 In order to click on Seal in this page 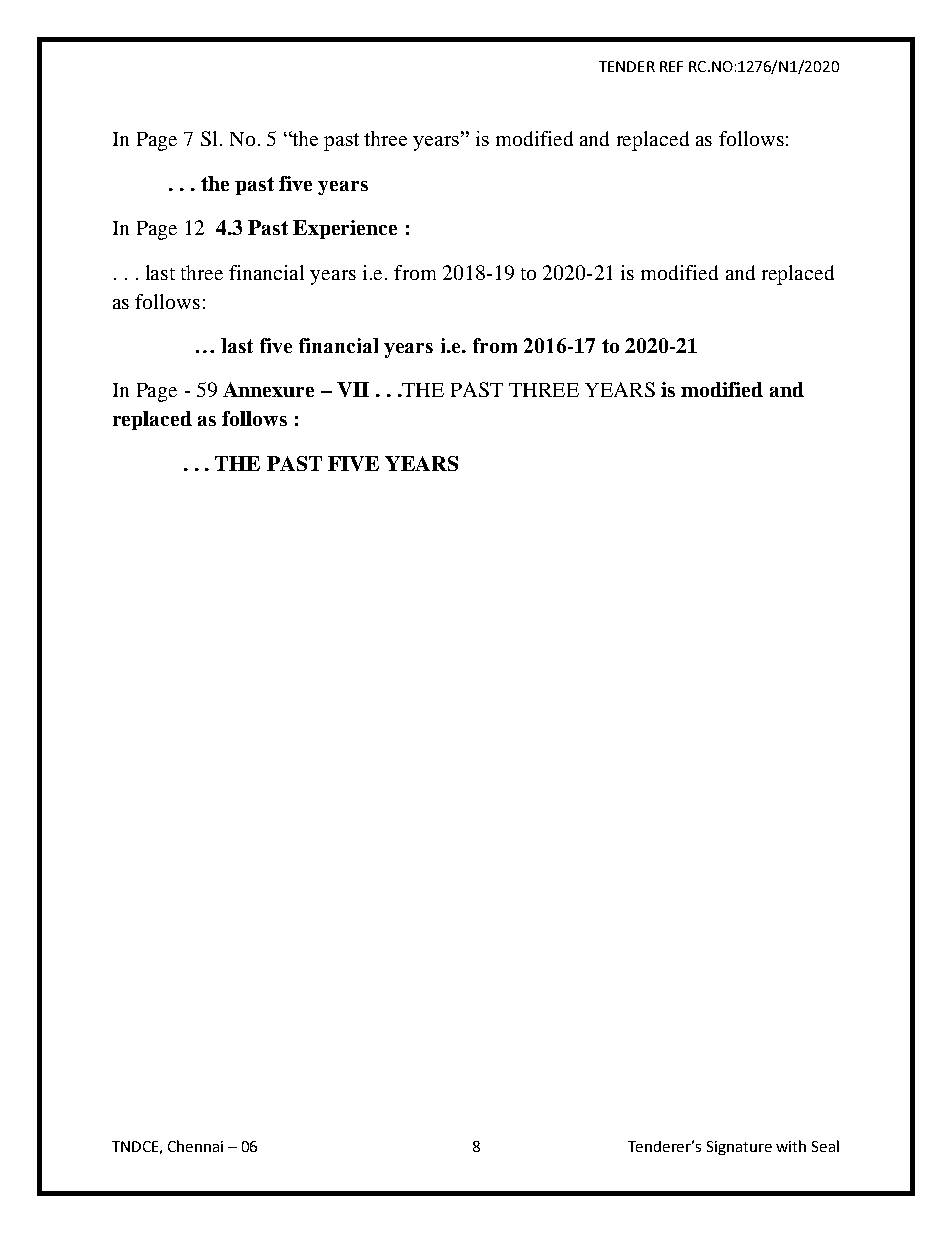, I will do `click(825, 1146)`.
